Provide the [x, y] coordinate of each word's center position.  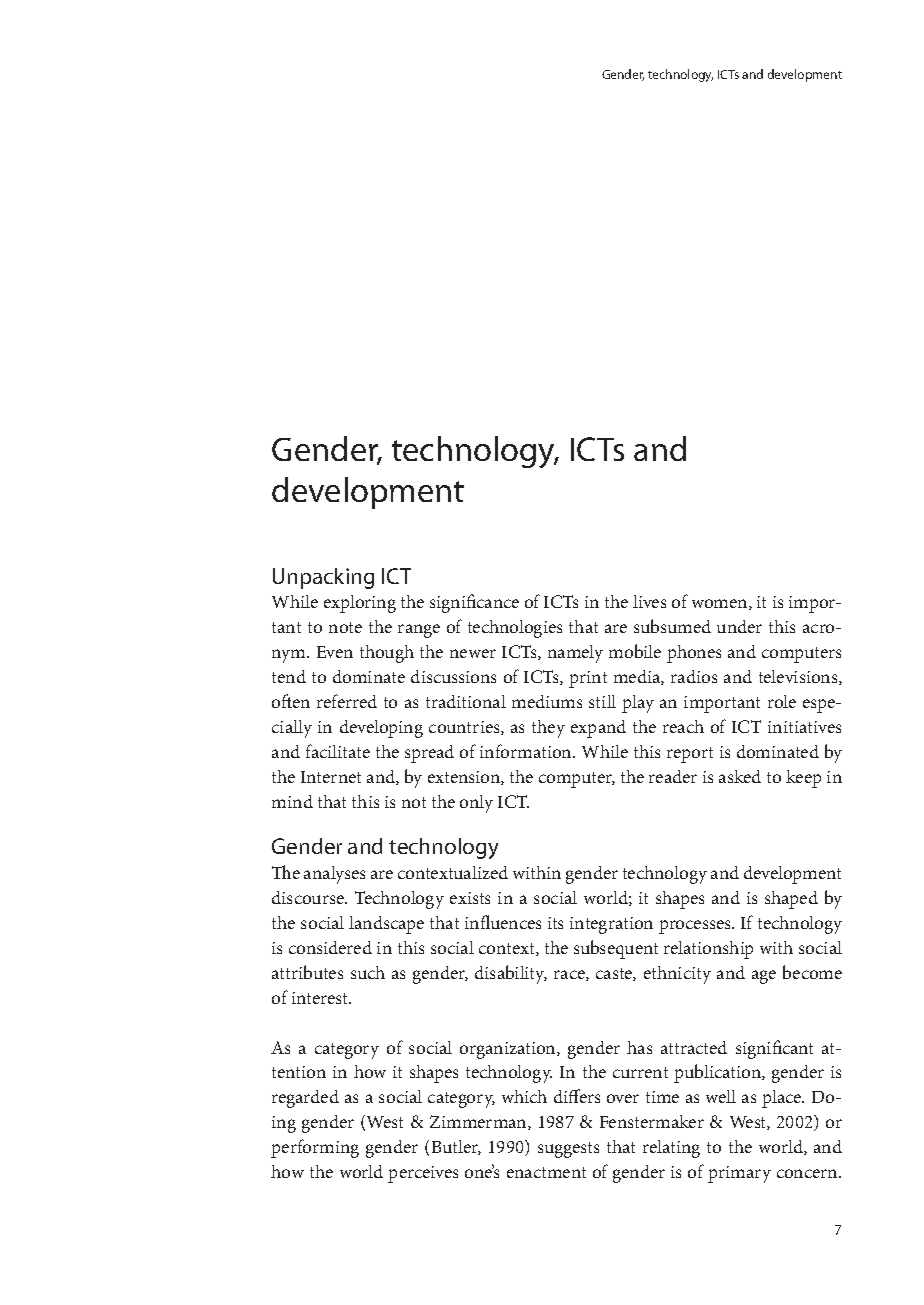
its [555, 923]
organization [509, 1050]
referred [347, 701]
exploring [360, 604]
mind [292, 801]
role [782, 701]
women [721, 604]
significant [774, 1049]
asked [740, 776]
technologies [515, 629]
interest [321, 998]
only [476, 804]
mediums [547, 701]
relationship [708, 950]
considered [330, 947]
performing [315, 1148]
